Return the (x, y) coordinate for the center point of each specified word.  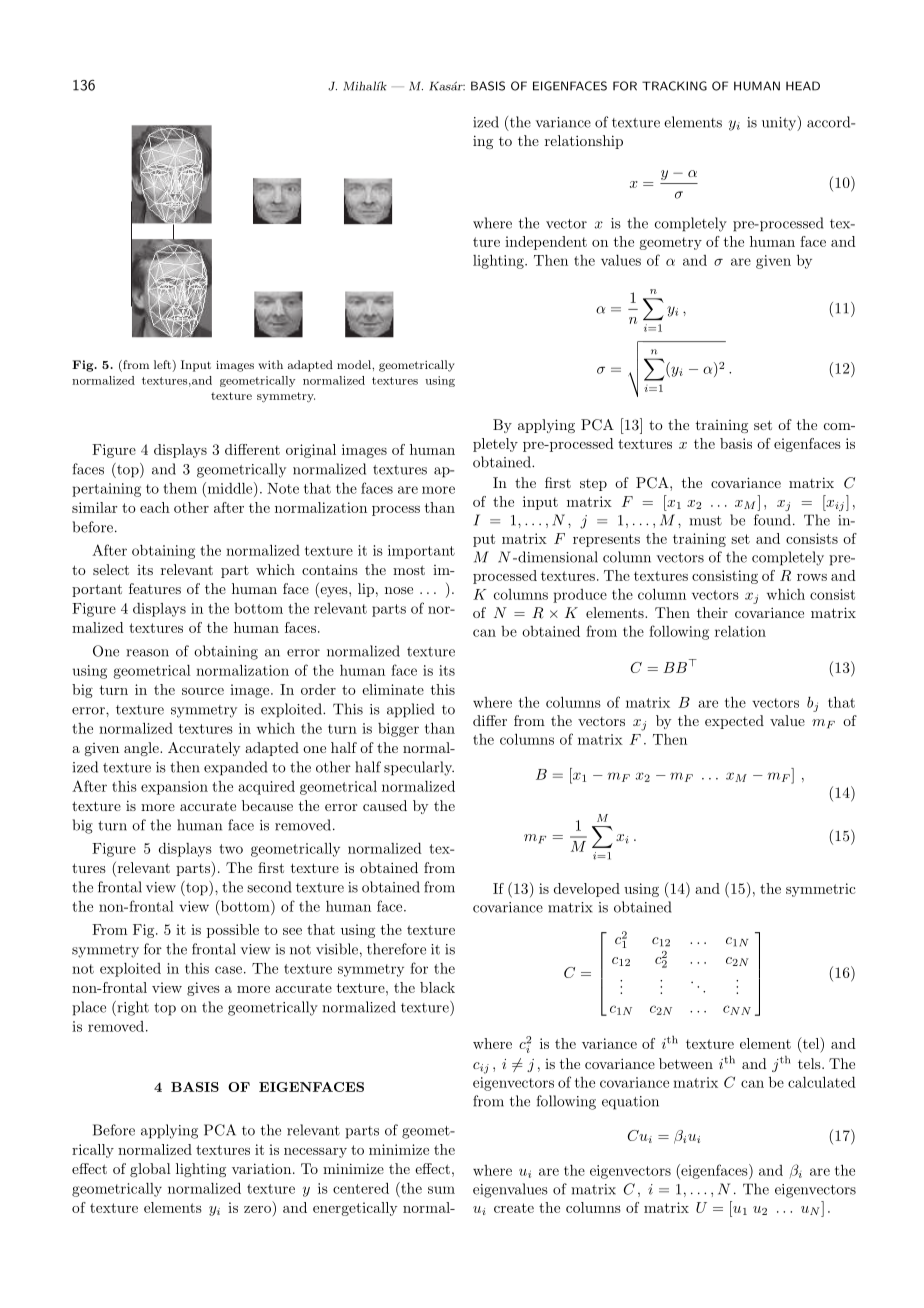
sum (441, 1190)
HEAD (803, 86)
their (712, 612)
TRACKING (674, 86)
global (150, 1170)
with (270, 364)
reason (147, 653)
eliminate (393, 689)
